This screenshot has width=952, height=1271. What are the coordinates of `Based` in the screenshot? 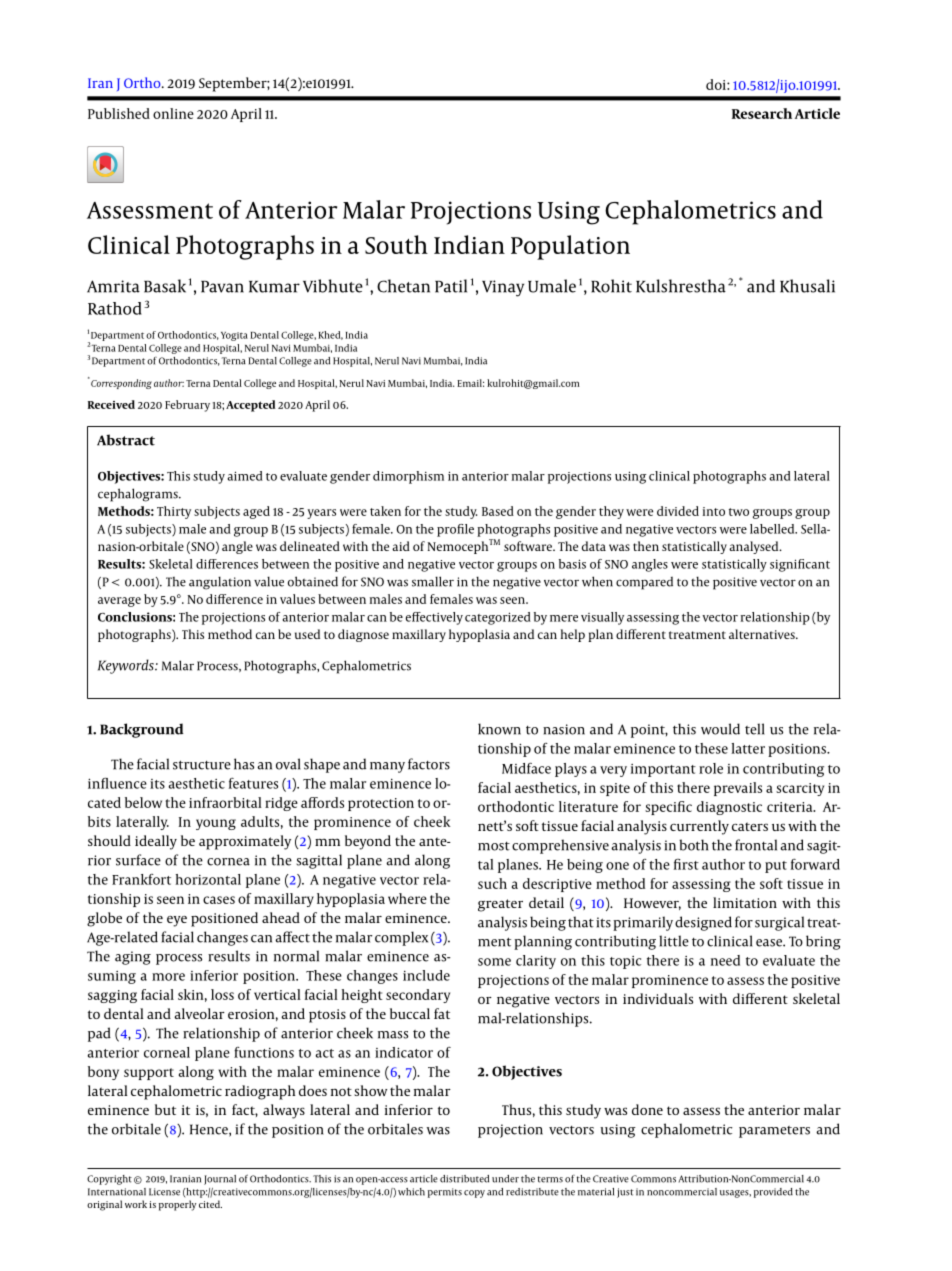 It's located at (498, 511).
